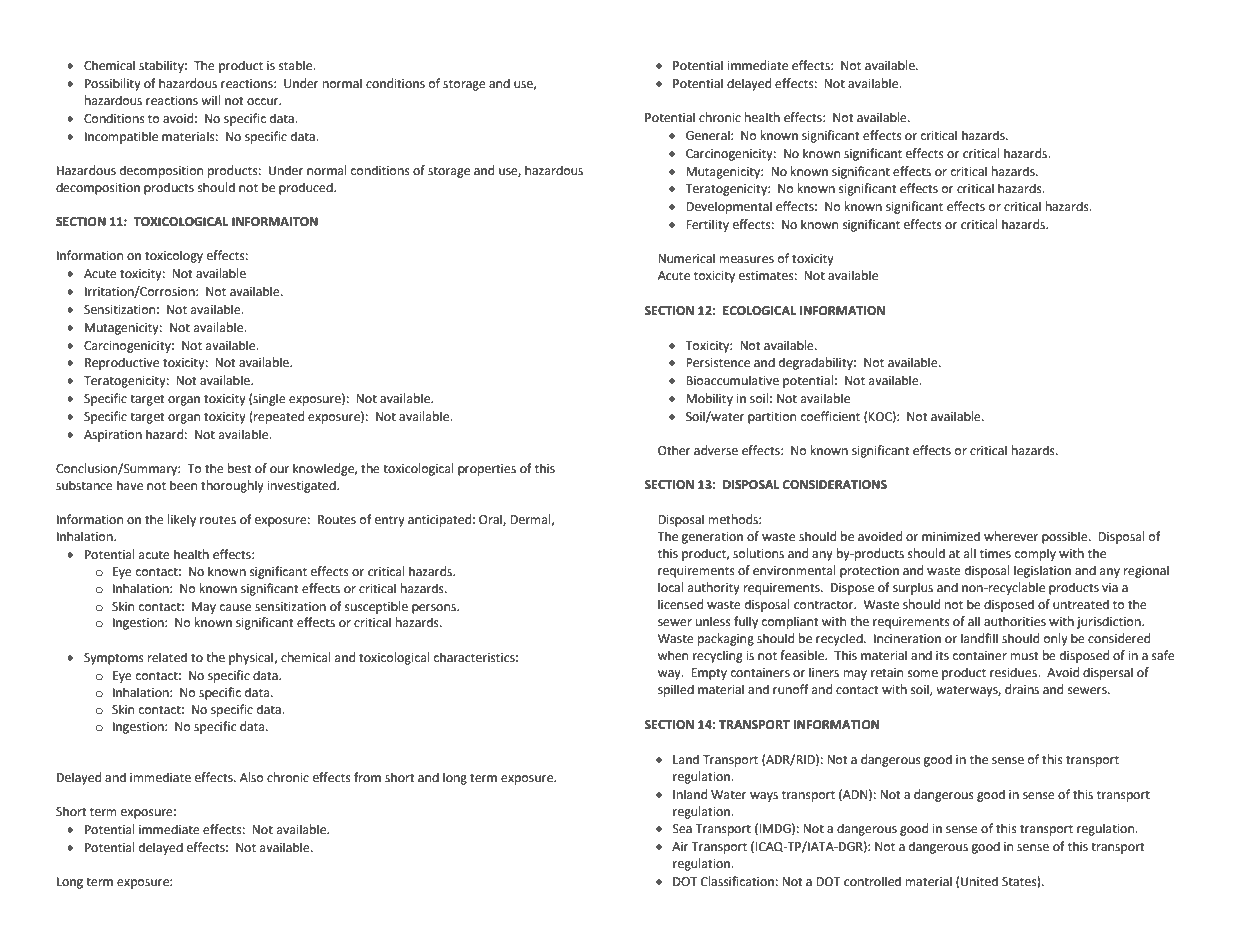 This document has height=952, width=1233. Describe the element at coordinates (278, 417) in the document. I see `repeated` at that location.
